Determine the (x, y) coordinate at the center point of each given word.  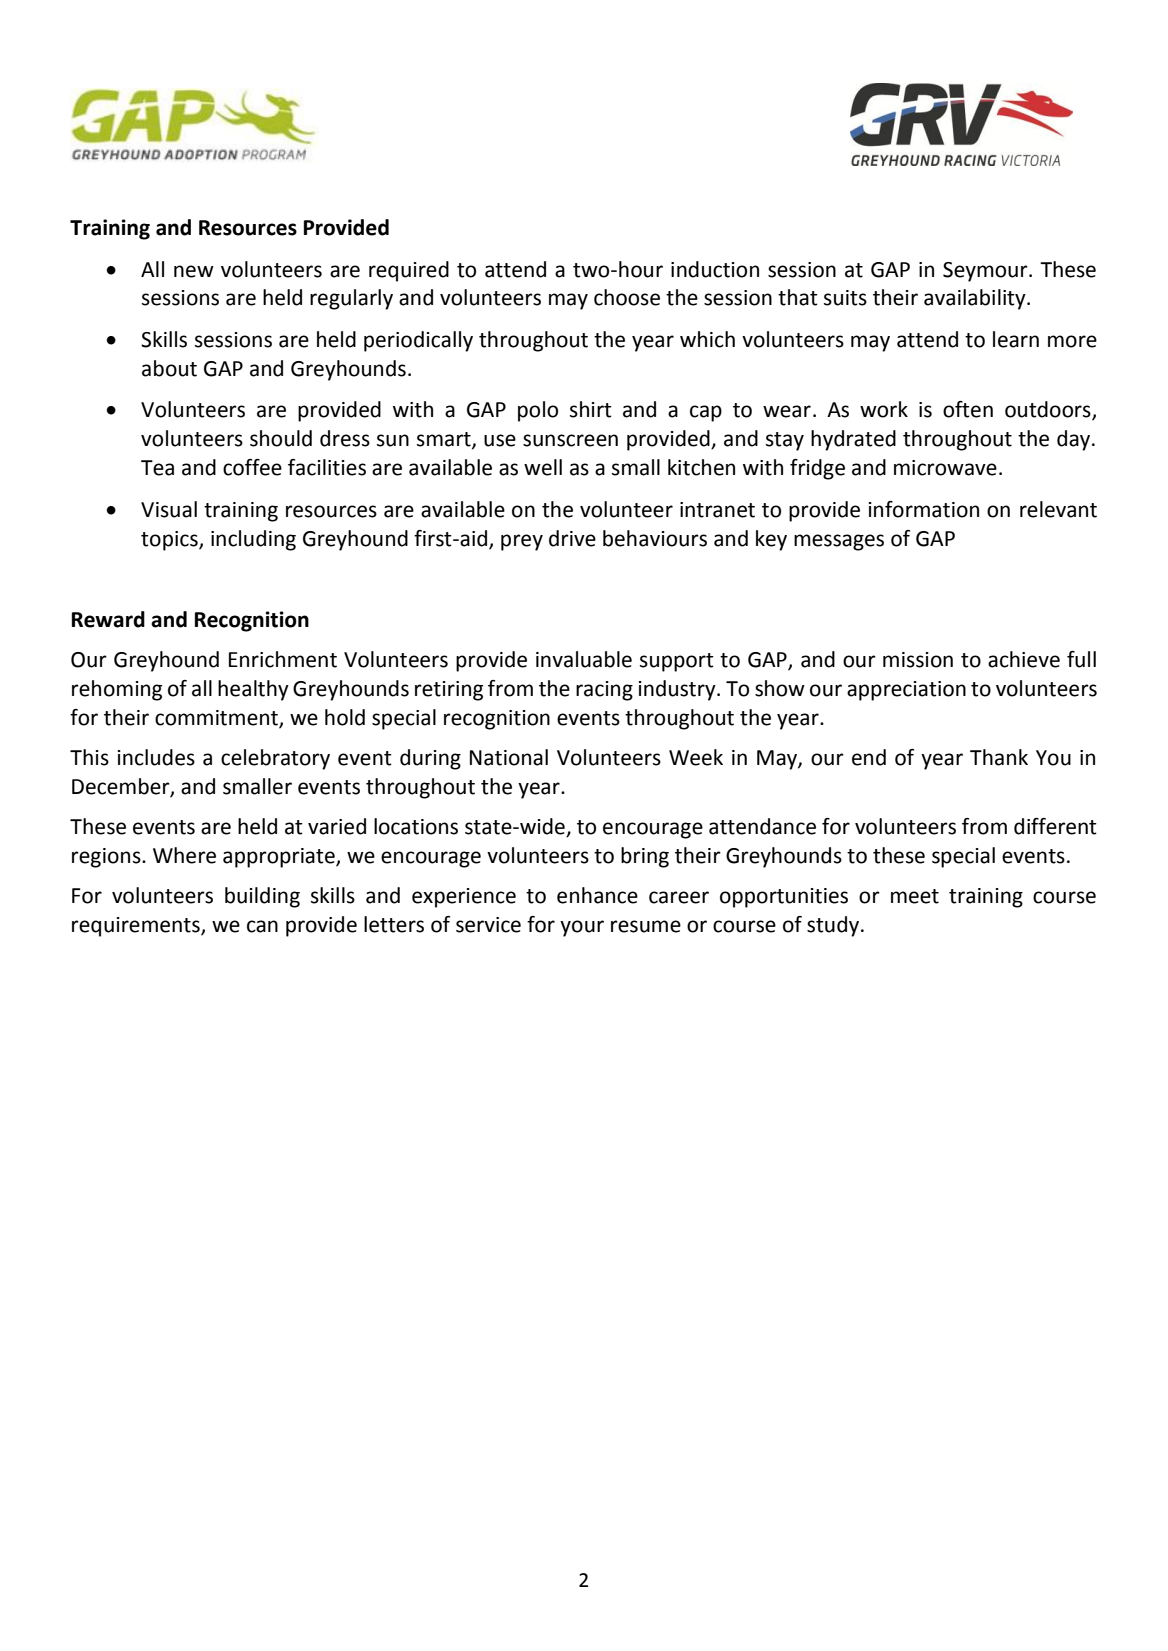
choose (627, 297)
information (924, 509)
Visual (169, 509)
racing (604, 691)
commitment (217, 718)
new (194, 271)
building (262, 897)
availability (976, 299)
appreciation (906, 691)
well (543, 467)
